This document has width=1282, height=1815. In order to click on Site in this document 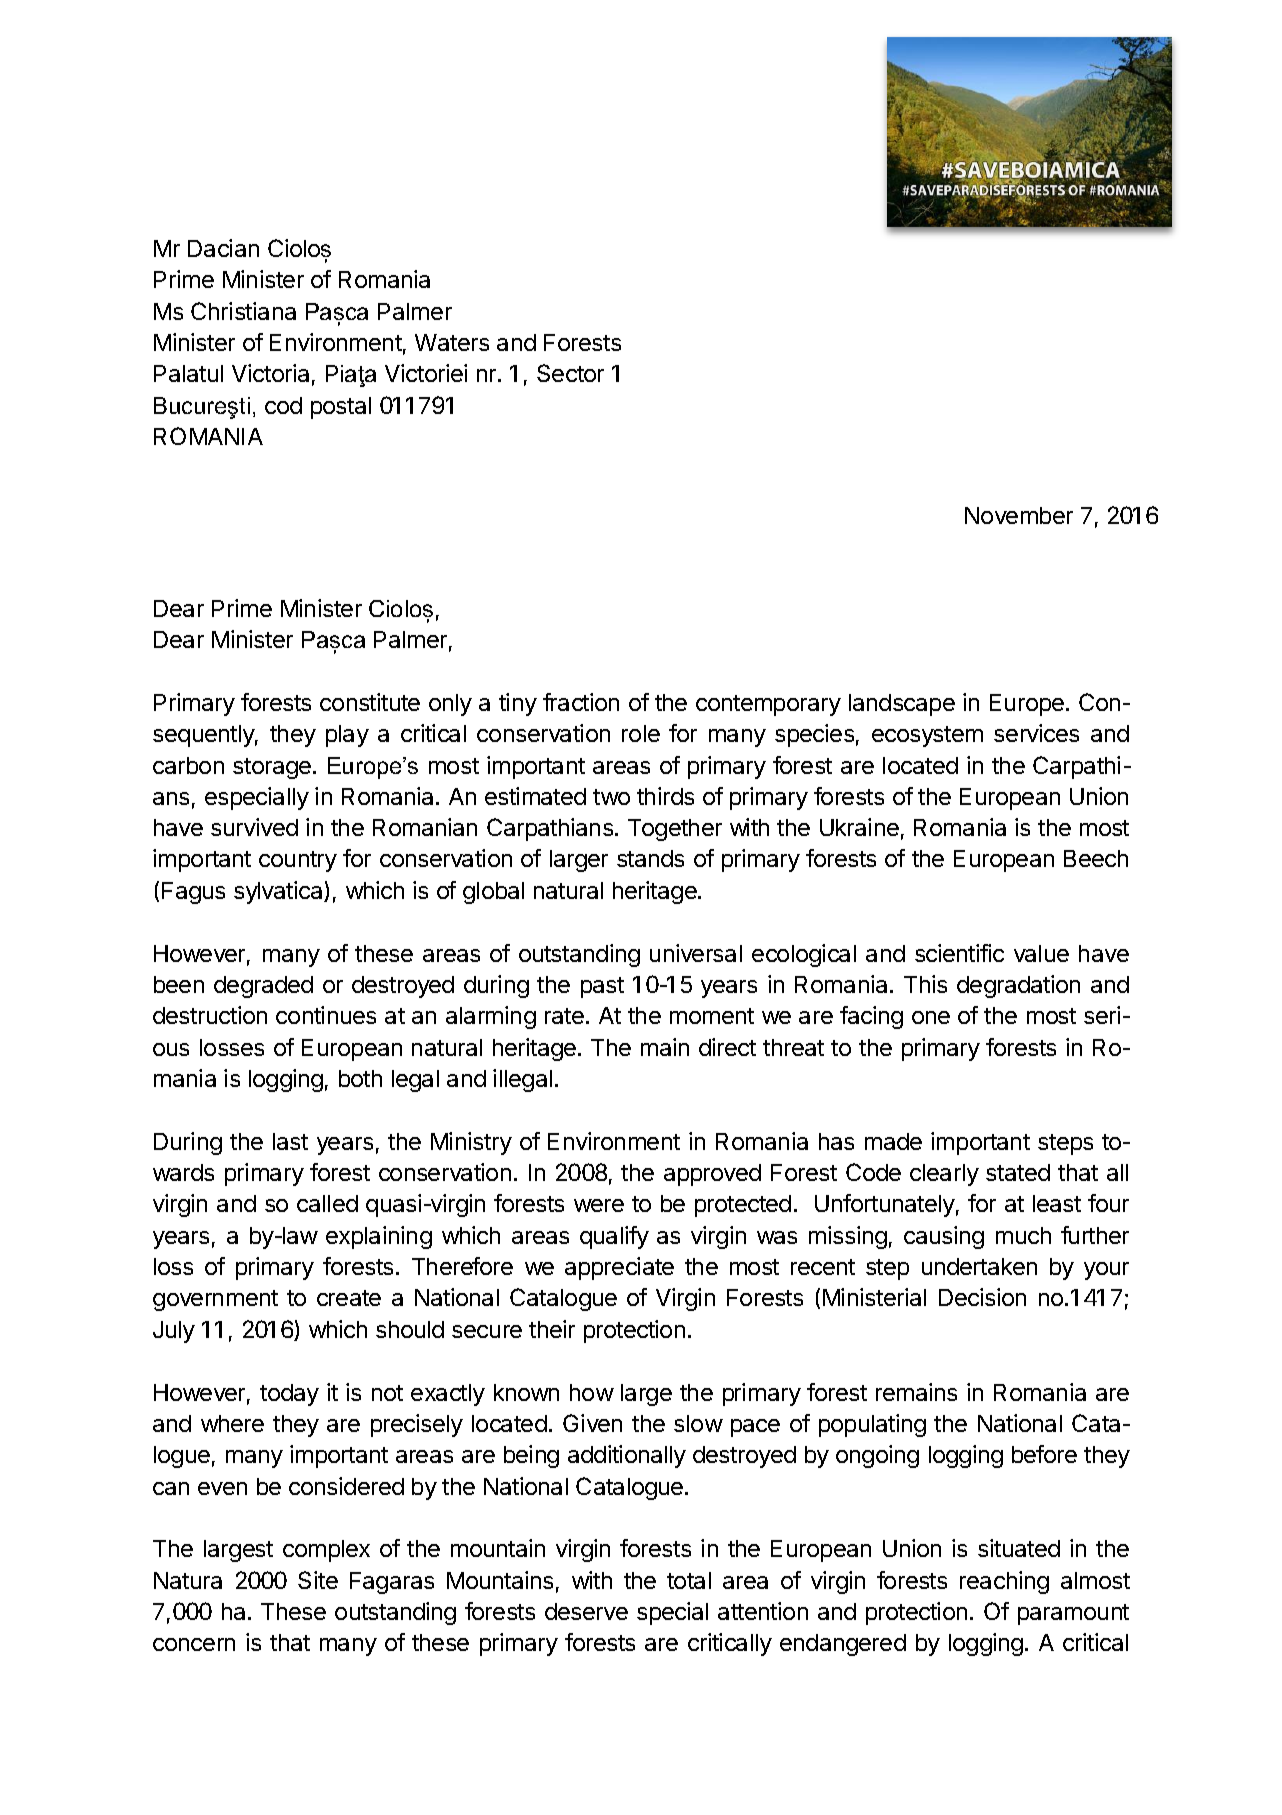, I will do `click(318, 1580)`.
